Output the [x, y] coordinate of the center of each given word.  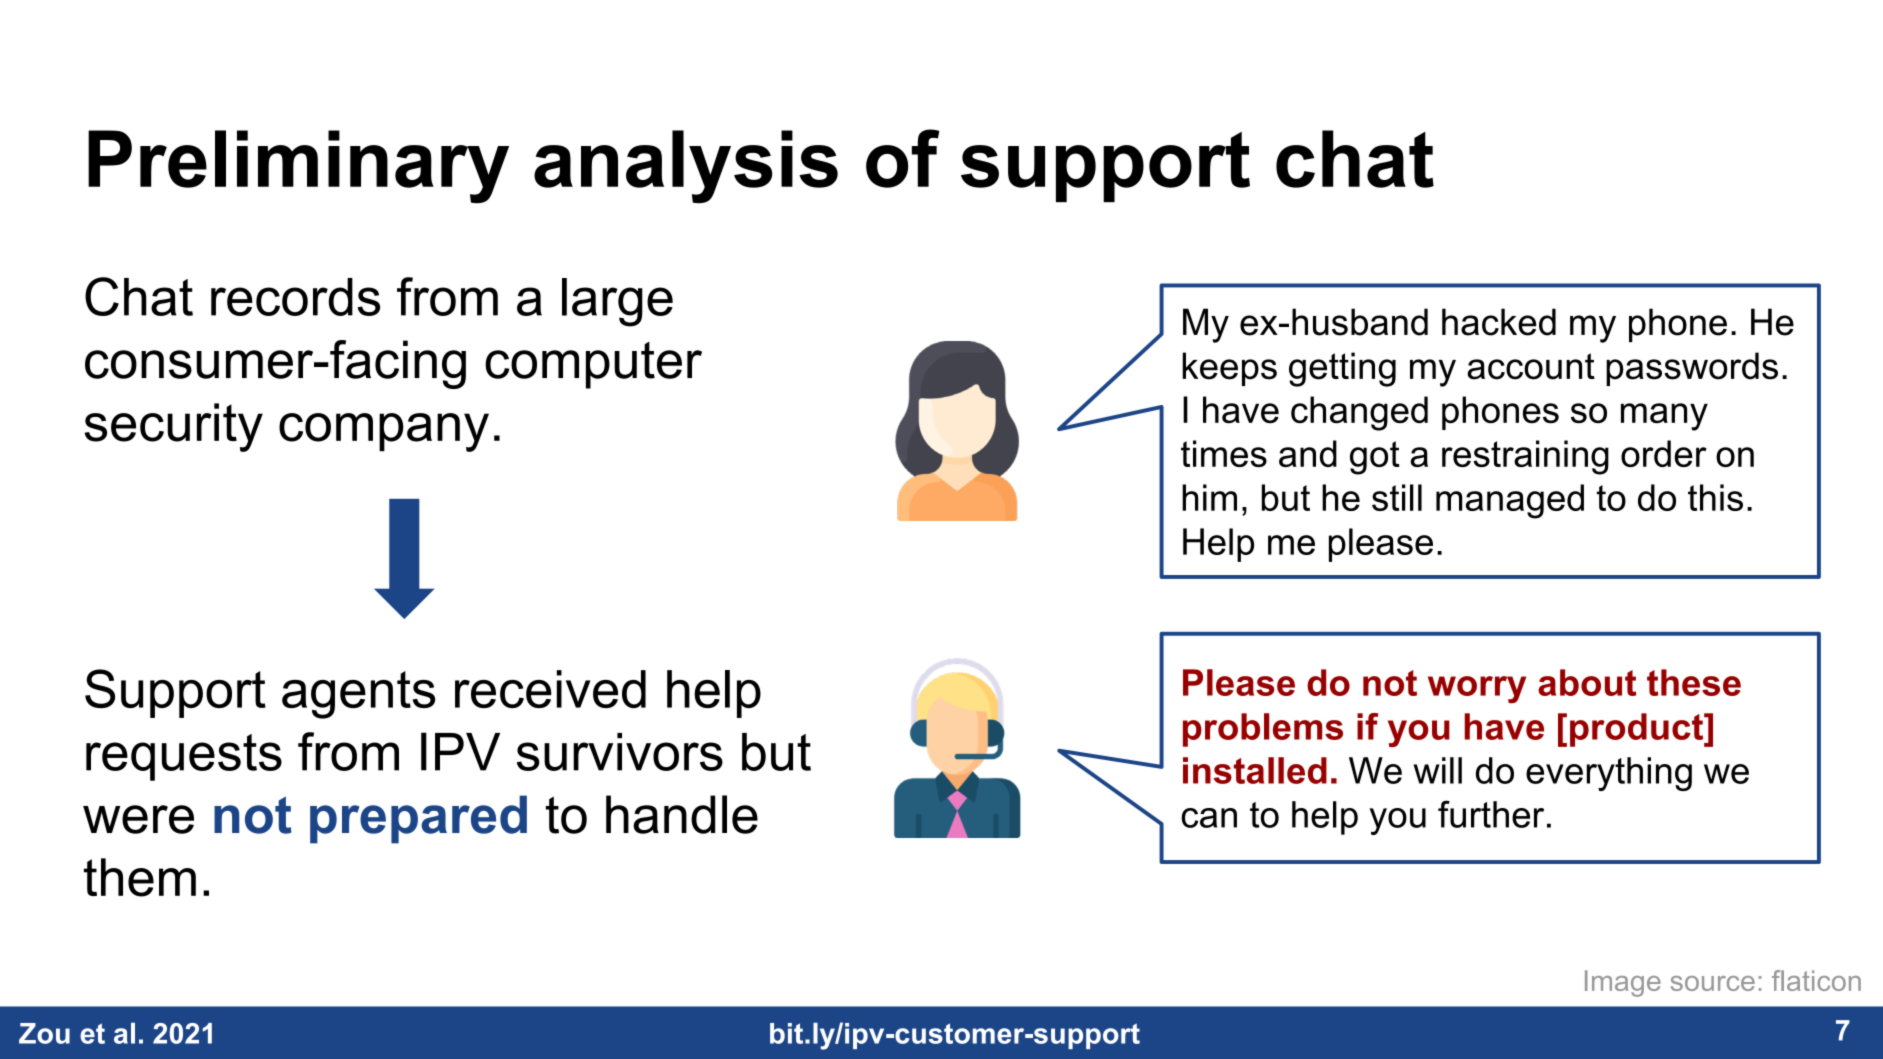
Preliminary [298, 167]
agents [358, 695]
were [138, 819]
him [1209, 497]
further [1491, 814]
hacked [1499, 322]
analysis [686, 167]
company [384, 432]
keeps [1229, 369]
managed [1510, 501]
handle [682, 814]
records [295, 297]
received [550, 689]
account [1531, 366]
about [1587, 682]
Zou [44, 1033]
